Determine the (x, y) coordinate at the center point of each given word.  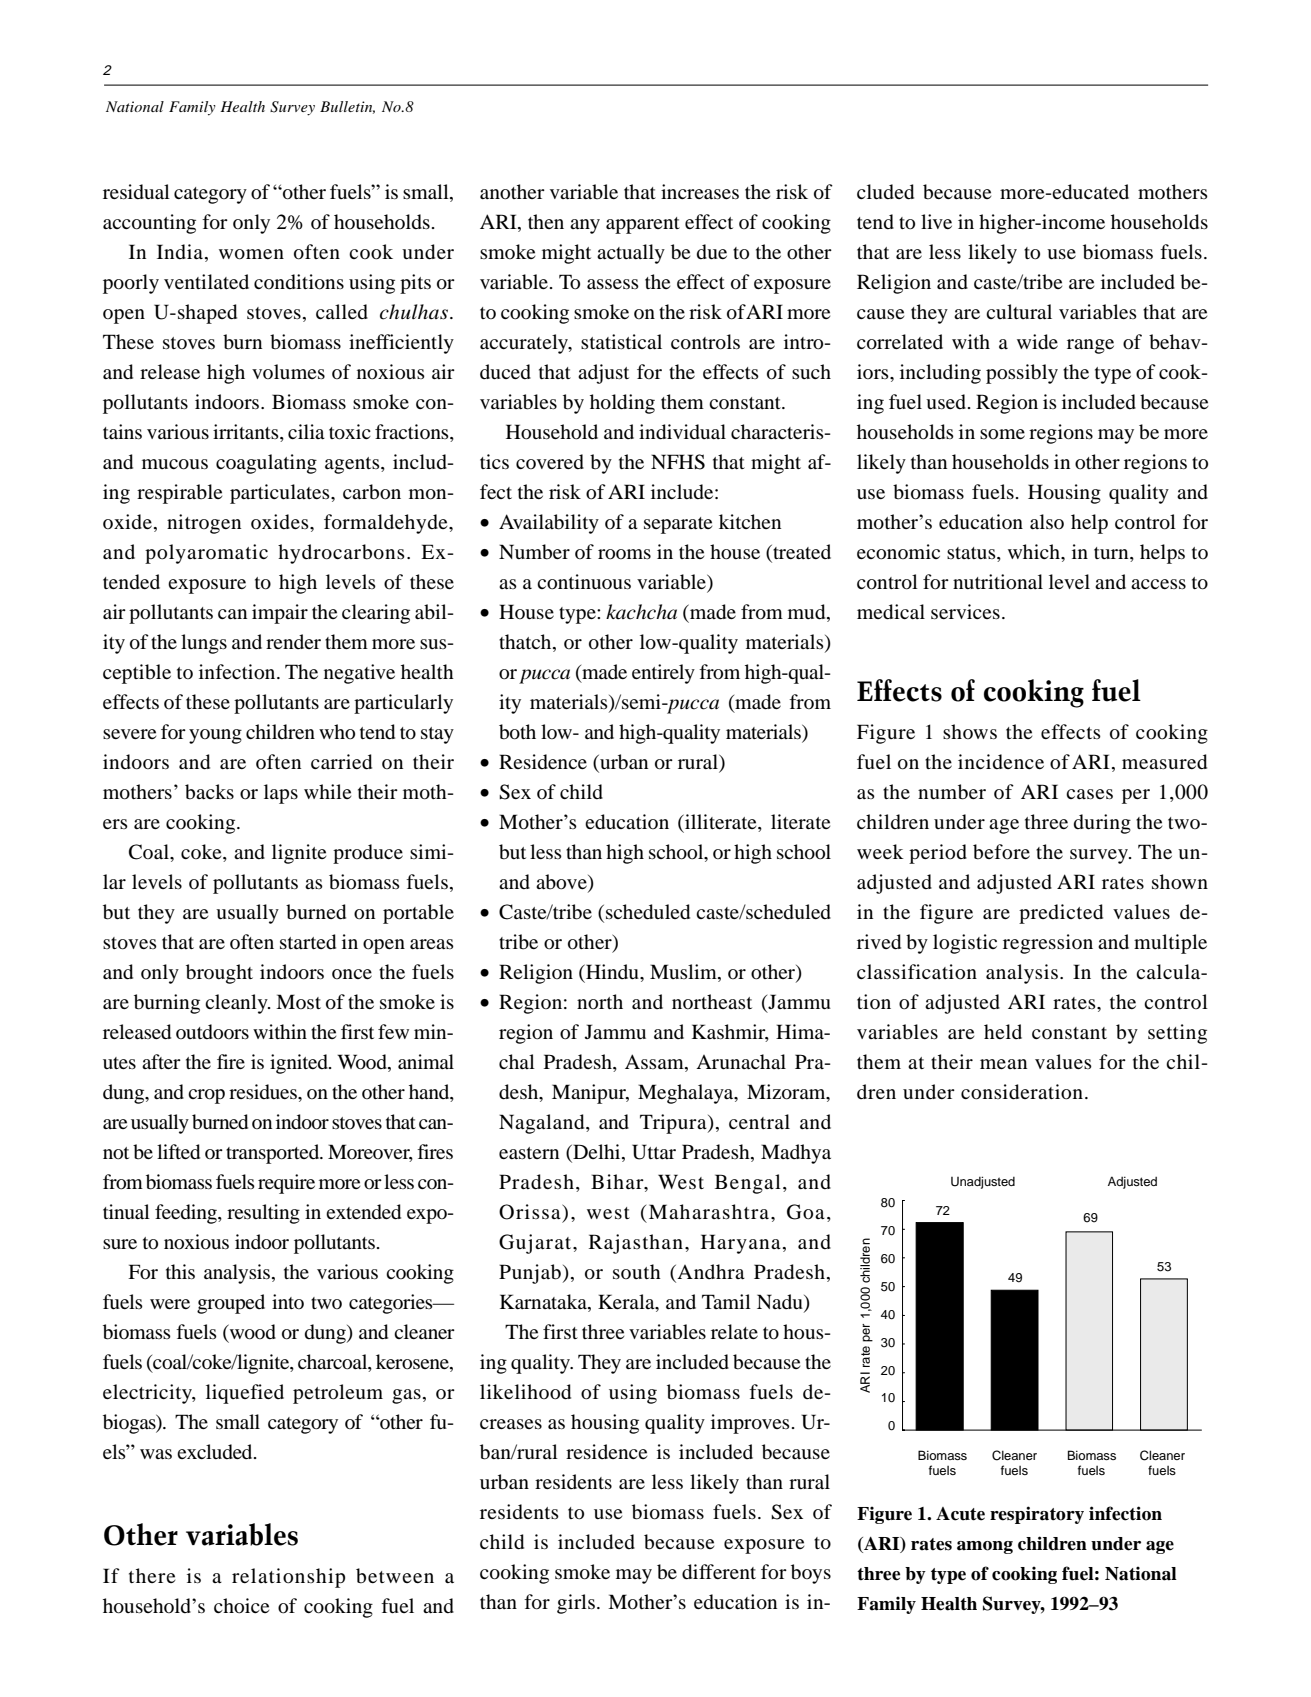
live (936, 221)
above (562, 883)
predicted (1061, 914)
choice (241, 1606)
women (251, 254)
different (719, 1572)
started (308, 942)
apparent (643, 225)
